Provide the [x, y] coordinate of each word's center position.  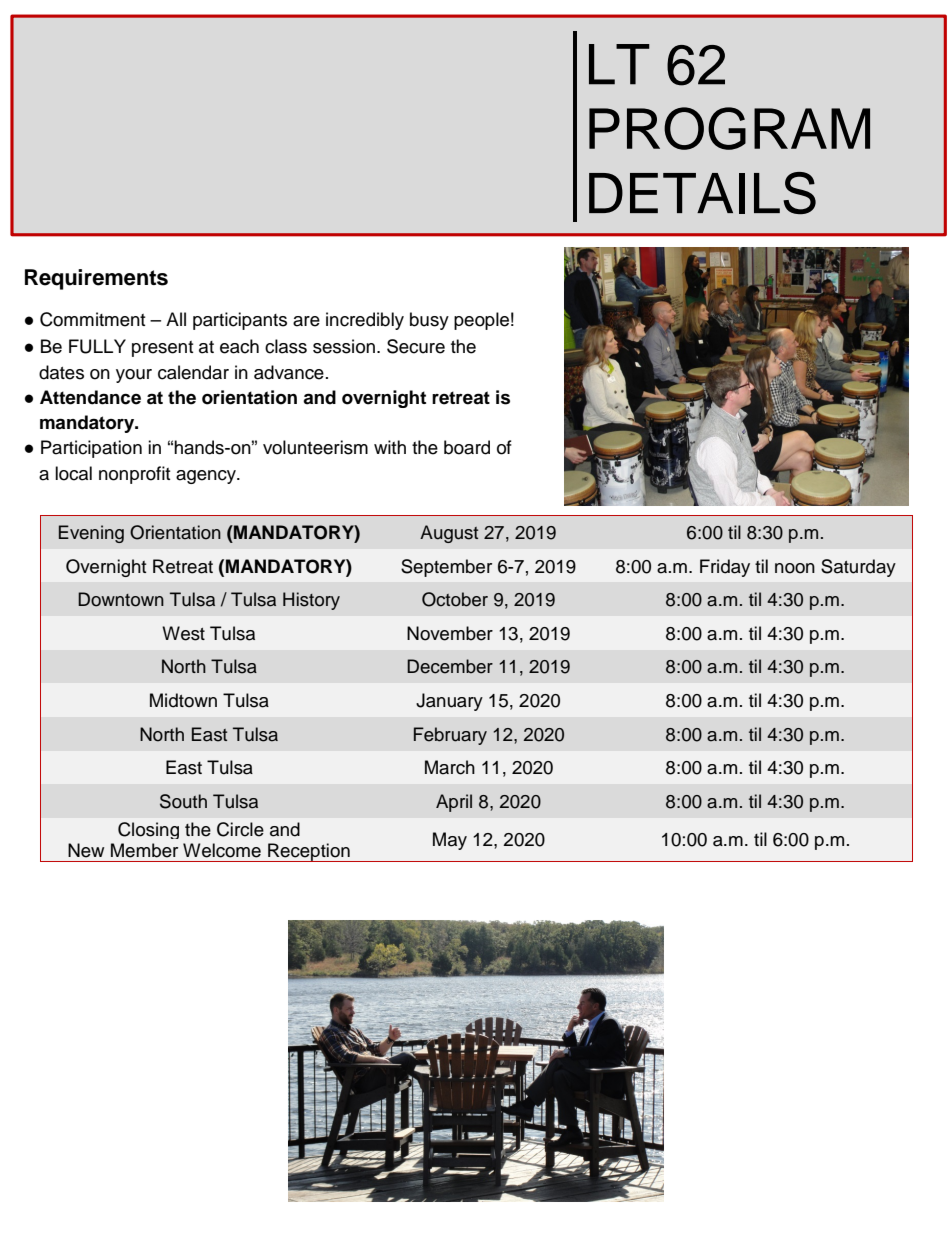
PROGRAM [729, 128]
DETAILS [702, 193]
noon [795, 568]
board [467, 447]
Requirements [96, 279]
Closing [148, 830]
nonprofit [134, 475]
